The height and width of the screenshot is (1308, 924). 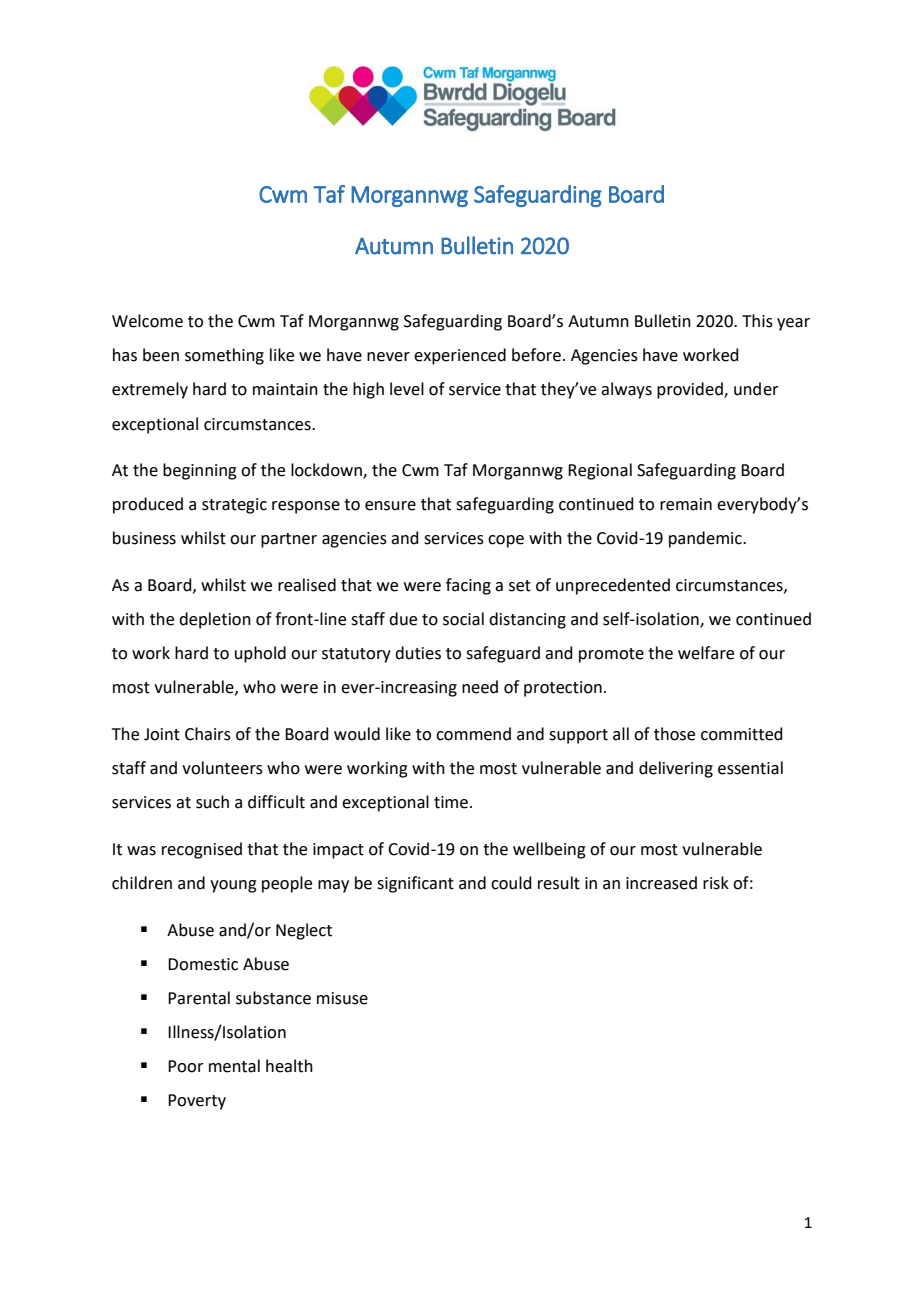 What do you see at coordinates (473, 734) in the screenshot?
I see `commend` at bounding box center [473, 734].
